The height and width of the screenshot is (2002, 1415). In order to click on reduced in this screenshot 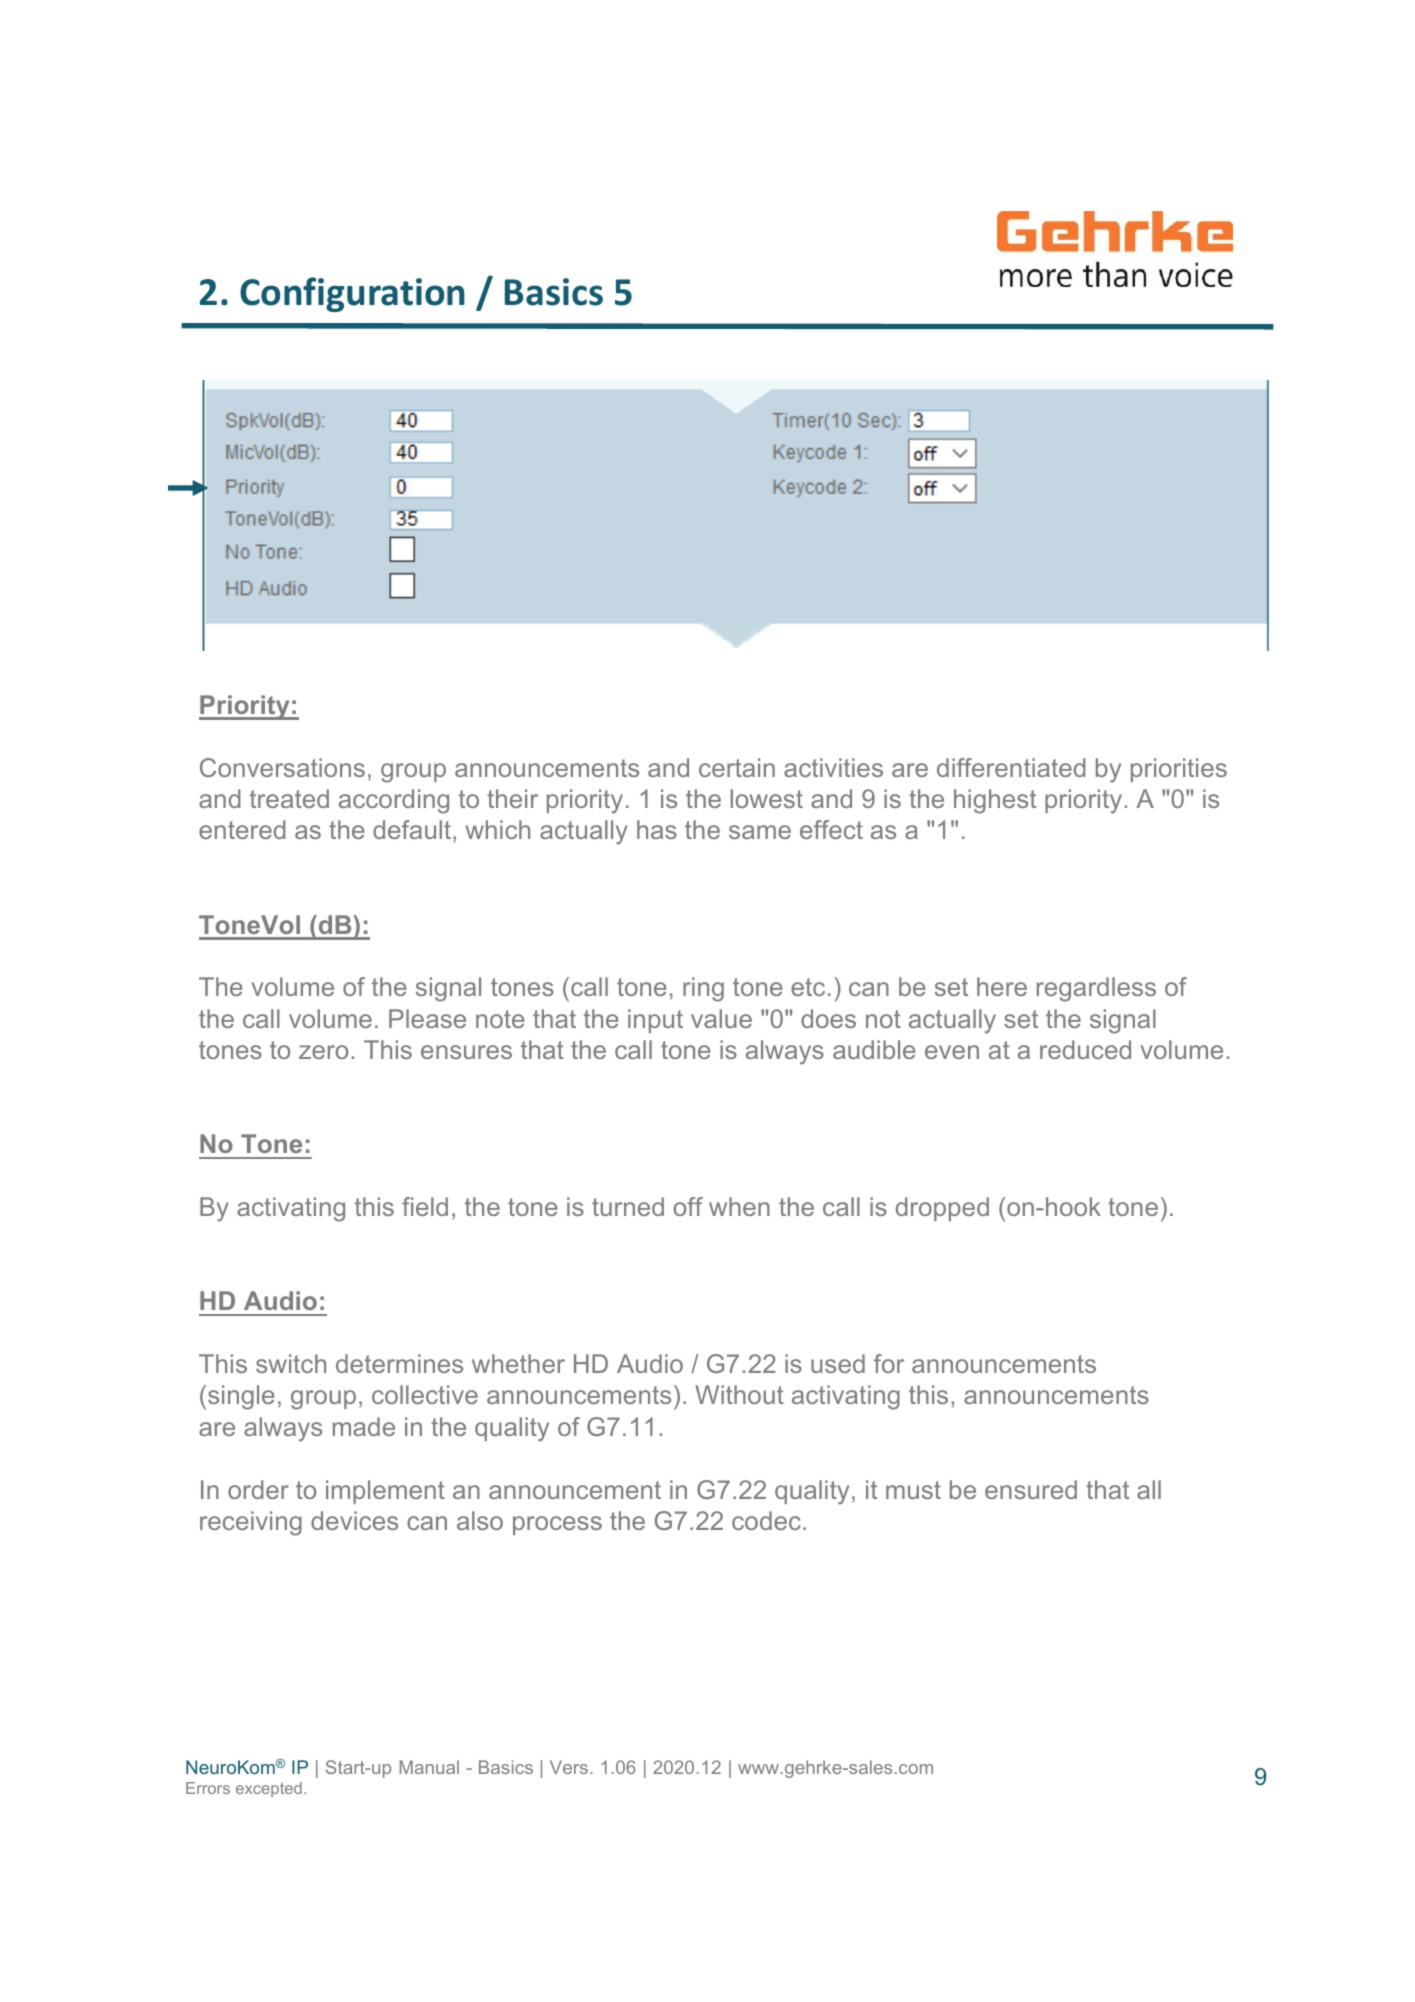, I will do `click(1085, 1049)`.
